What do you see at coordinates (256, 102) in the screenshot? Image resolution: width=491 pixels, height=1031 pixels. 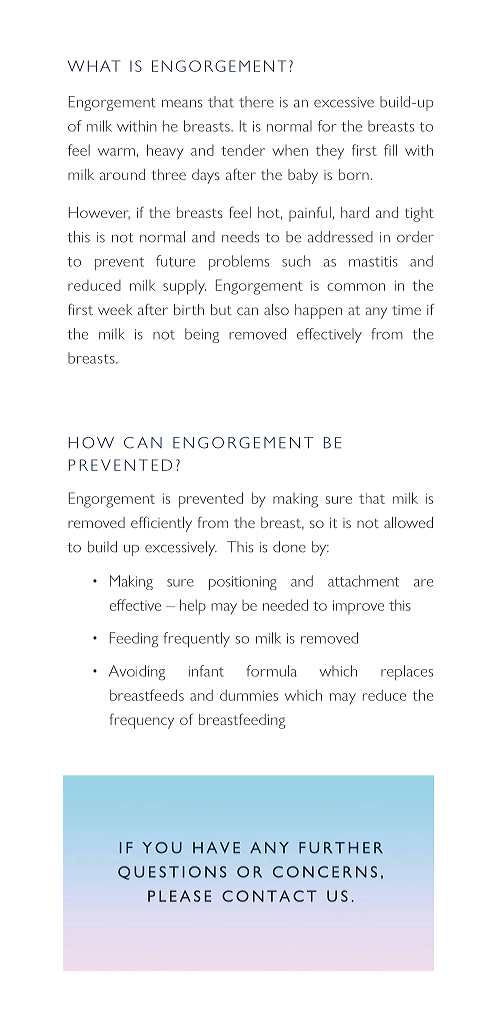 I see `there` at bounding box center [256, 102].
